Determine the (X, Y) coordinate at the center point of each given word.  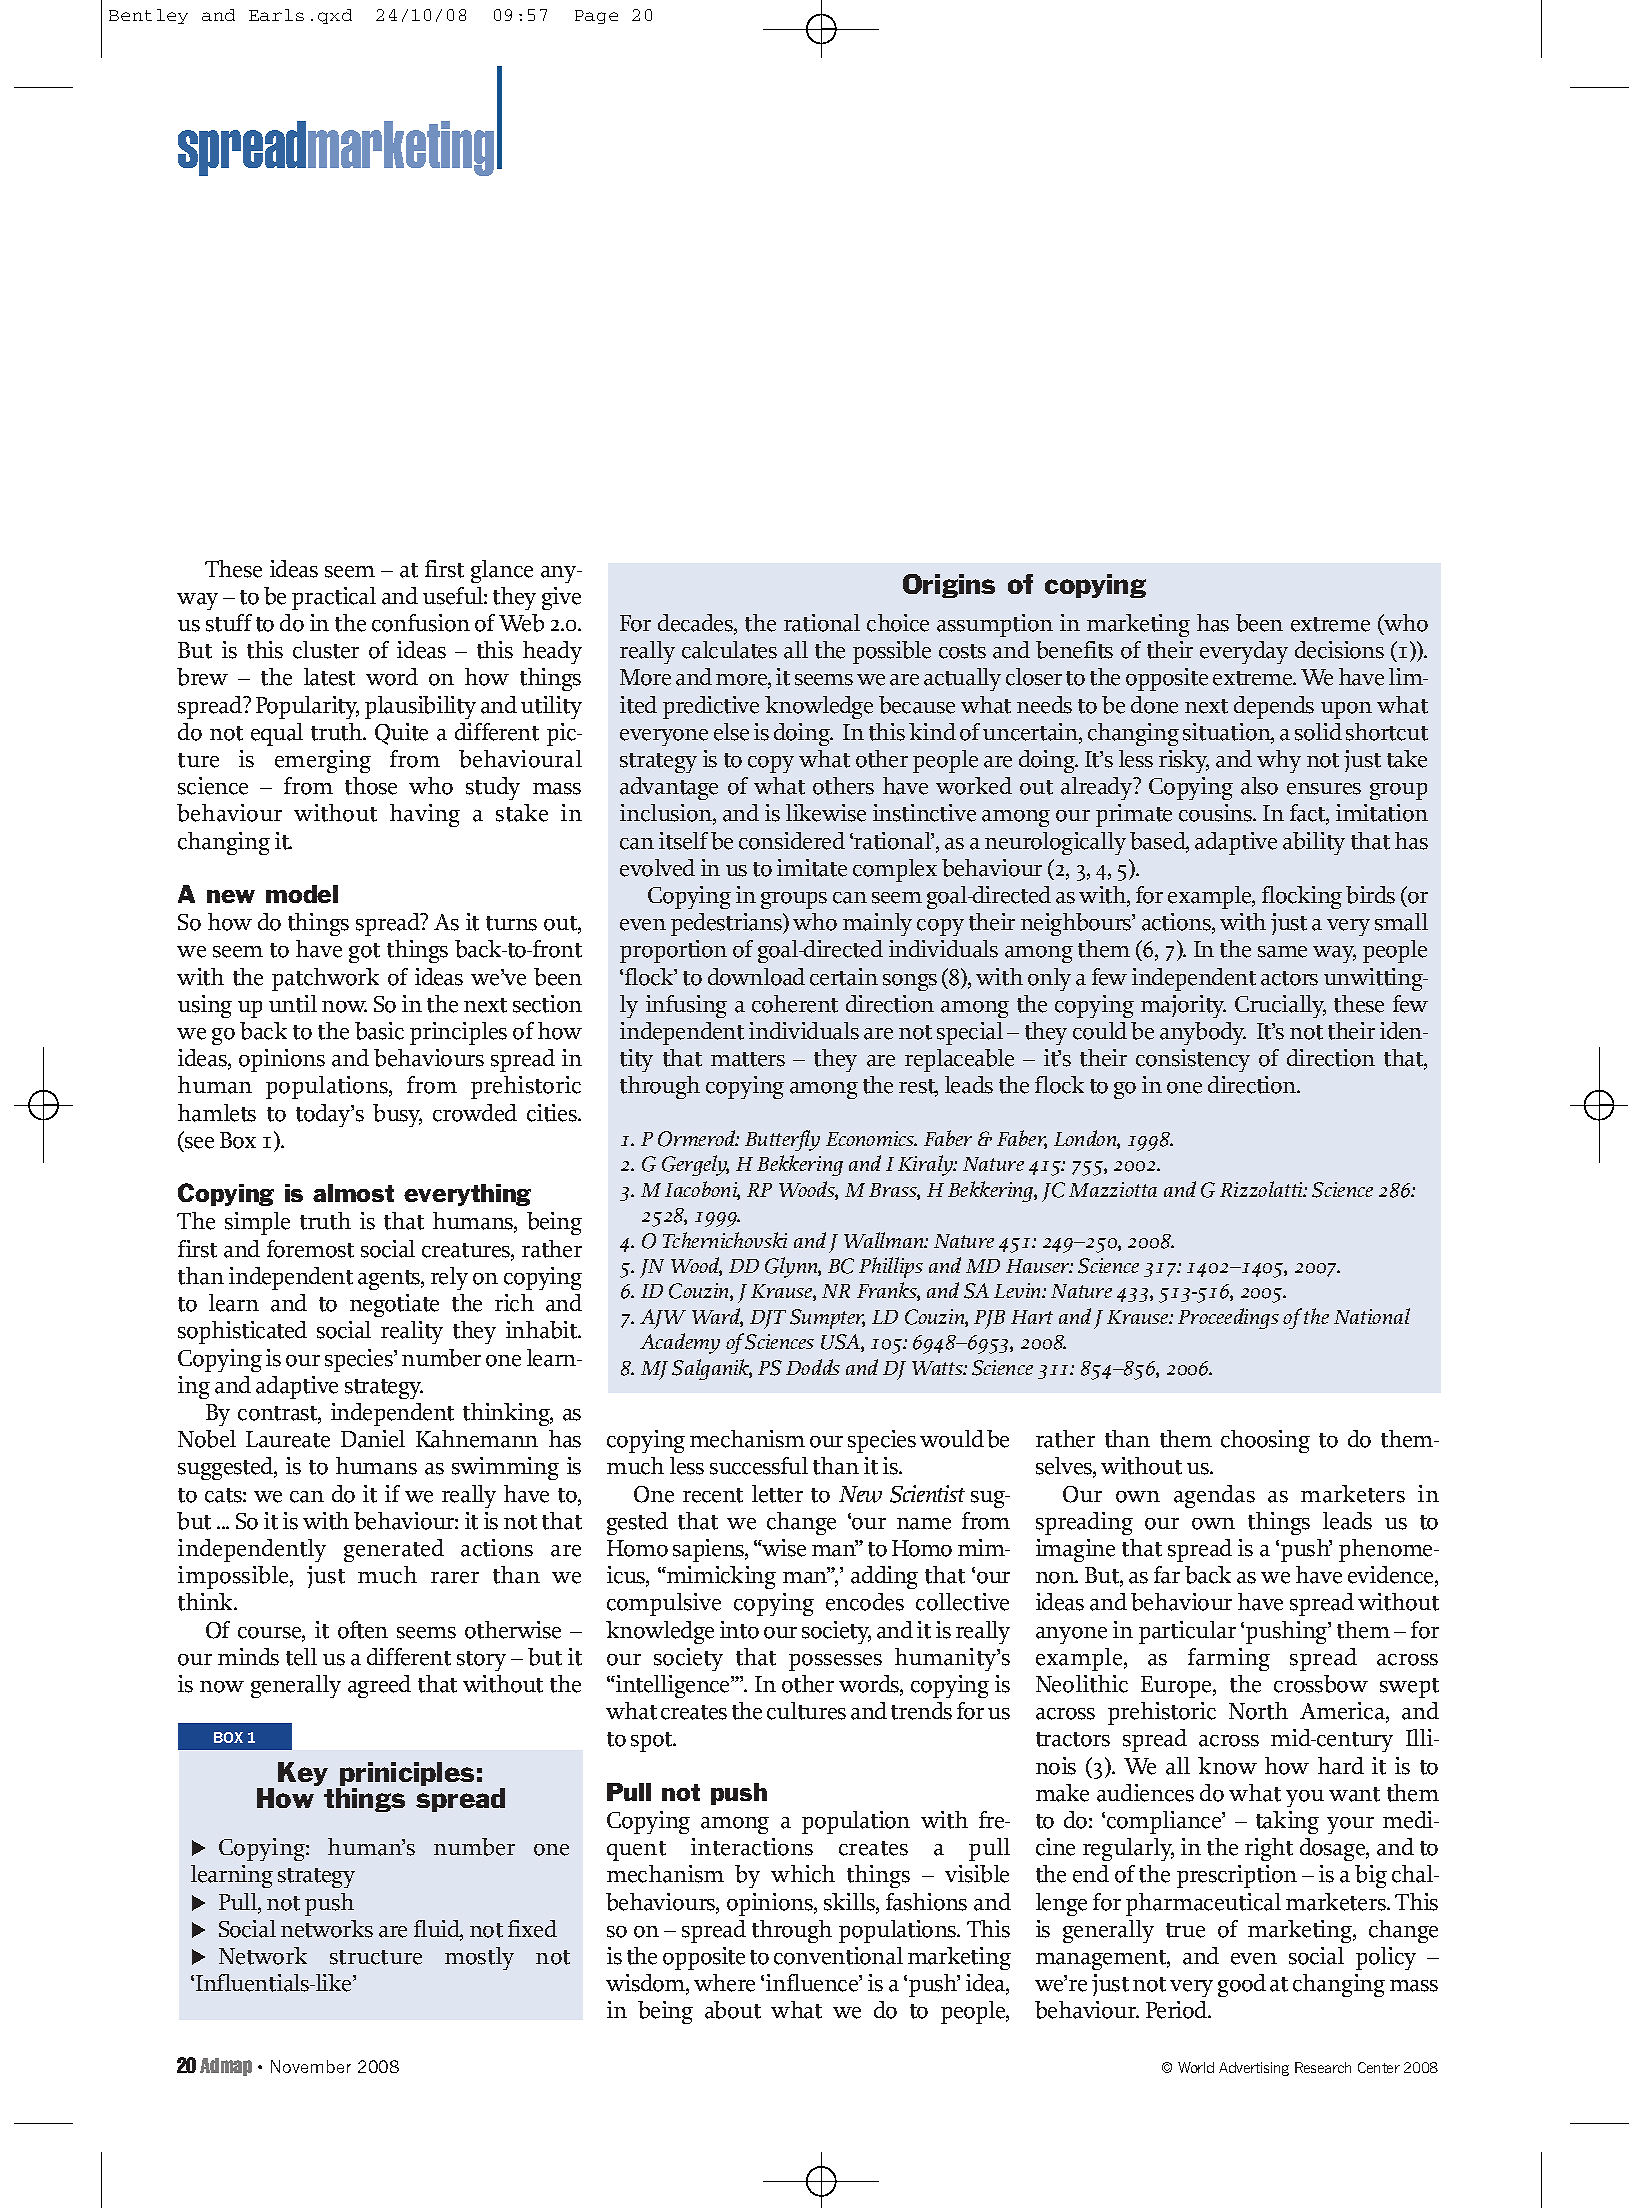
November (311, 2066)
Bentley (148, 16)
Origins (949, 586)
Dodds (813, 1367)
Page (596, 17)
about (733, 2010)
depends (1274, 707)
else (731, 732)
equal (277, 734)
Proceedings (1228, 1318)
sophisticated (242, 1332)
